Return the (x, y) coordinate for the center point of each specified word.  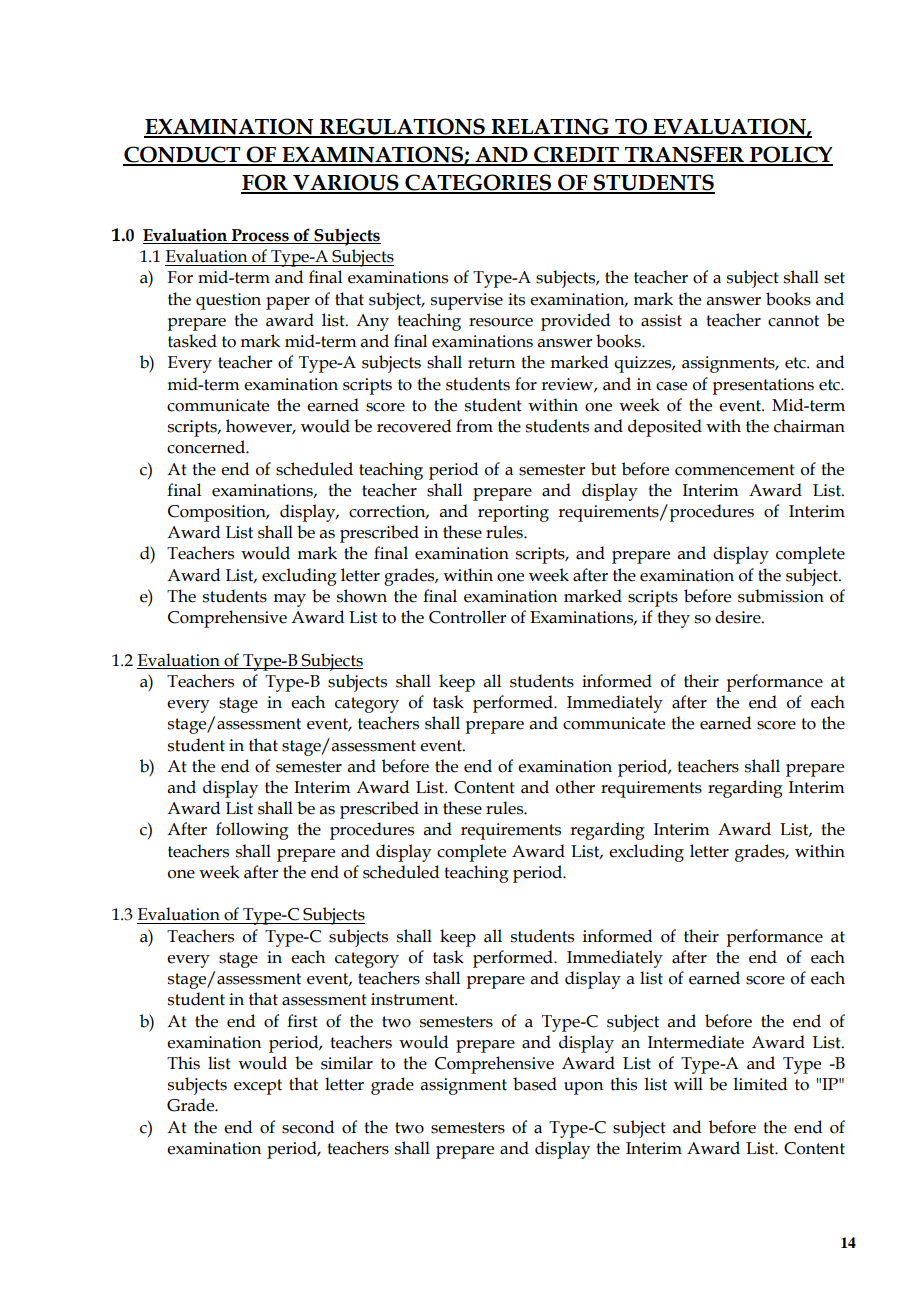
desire (739, 617)
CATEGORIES (478, 183)
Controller (467, 617)
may (289, 600)
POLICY (790, 155)
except (258, 1087)
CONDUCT (183, 155)
